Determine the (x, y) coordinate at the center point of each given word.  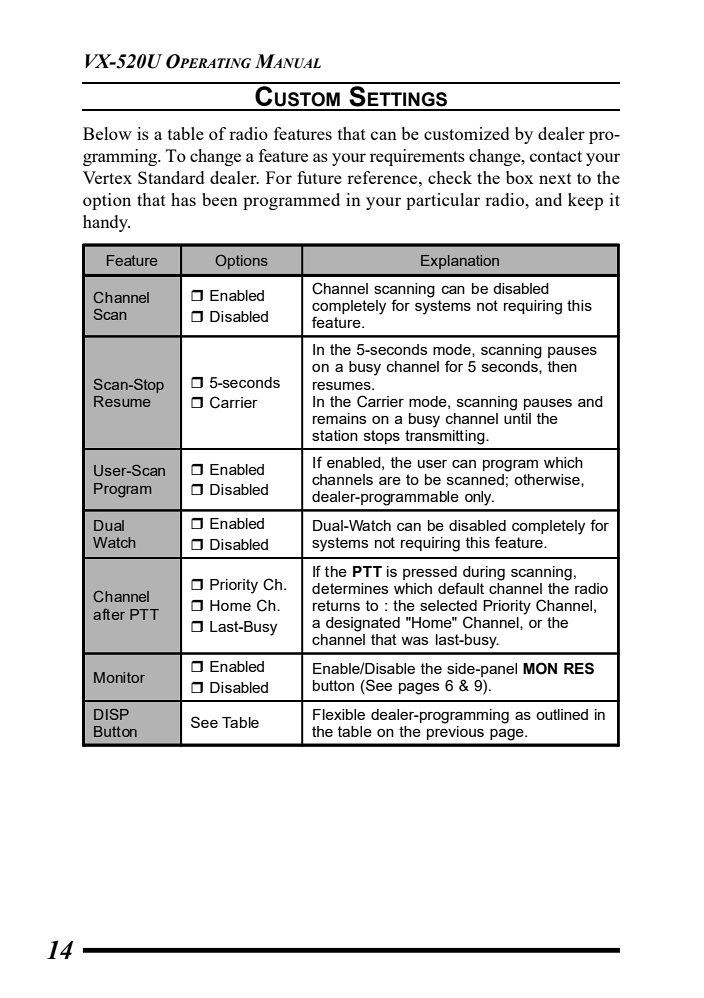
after (109, 614)
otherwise (548, 480)
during (484, 573)
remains (339, 418)
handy (106, 223)
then (562, 366)
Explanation (460, 262)
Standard (171, 177)
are (390, 481)
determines (350, 588)
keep (585, 201)
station (335, 435)
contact (556, 156)
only (479, 498)
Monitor (119, 677)
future (319, 177)
